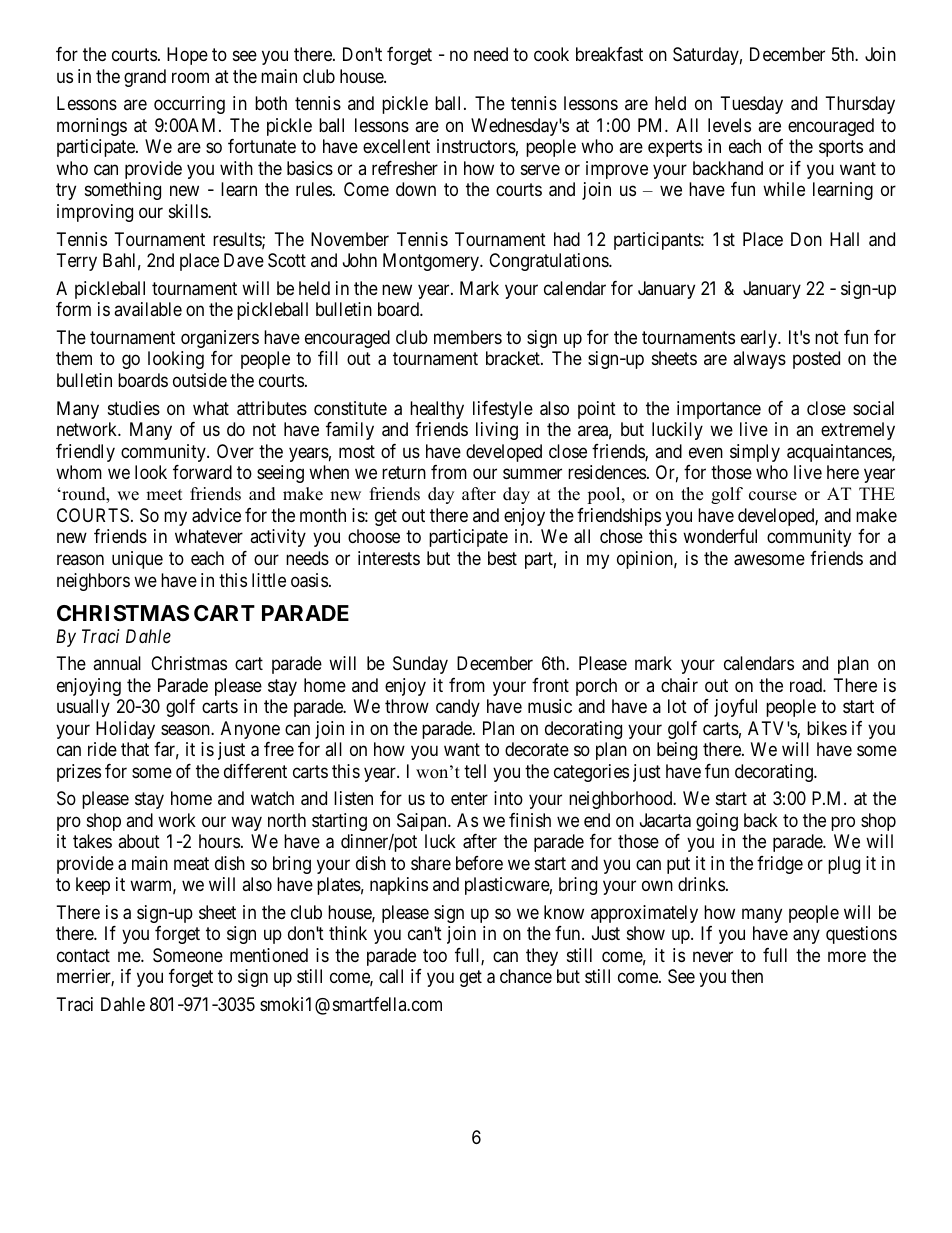 The width and height of the page is (952, 1233). What do you see at coordinates (827, 728) in the page?
I see `bikes` at bounding box center [827, 728].
